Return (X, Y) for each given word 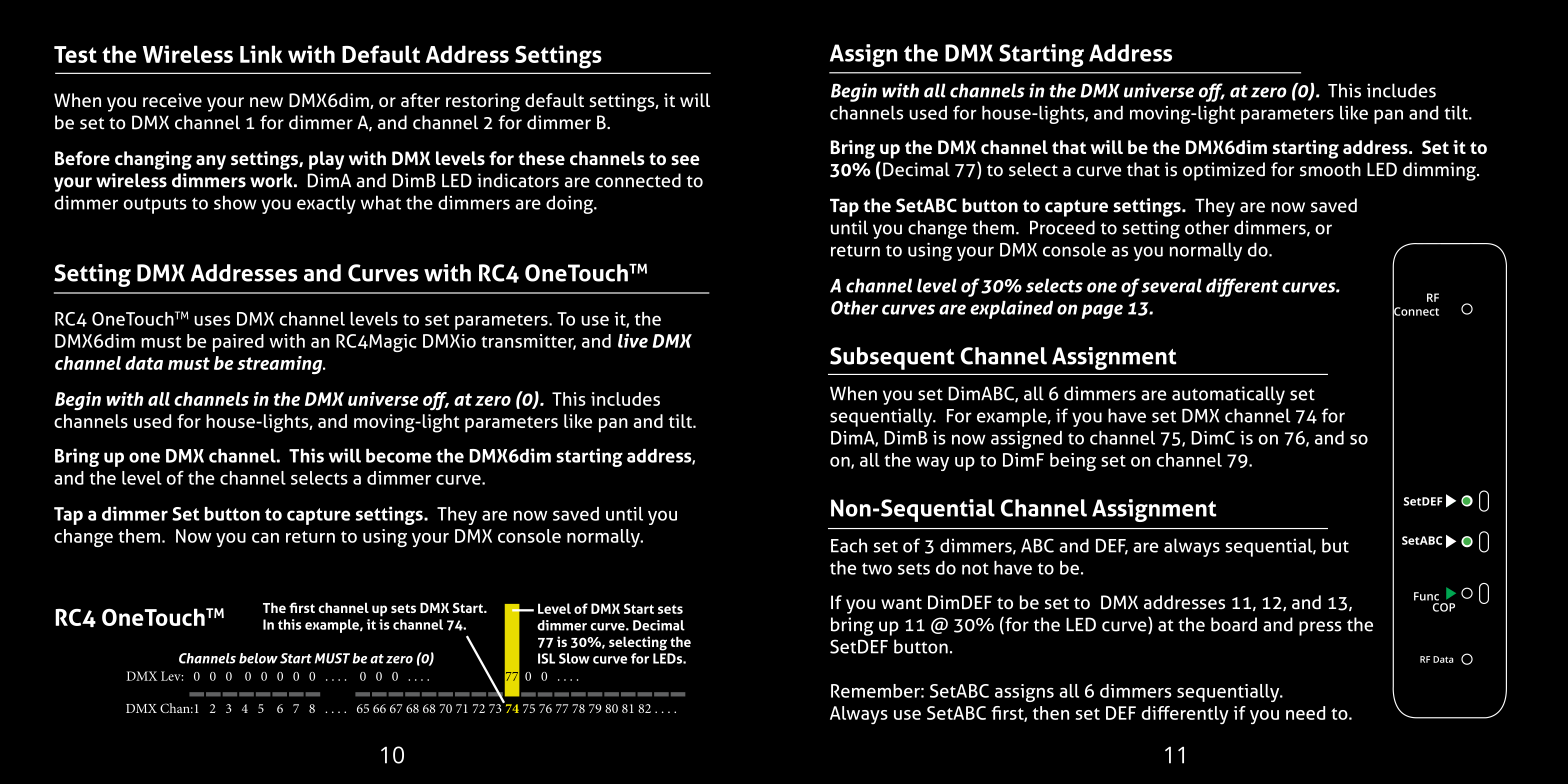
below (258, 658)
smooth (1330, 169)
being (1073, 462)
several (1171, 285)
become (399, 455)
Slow (574, 658)
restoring (483, 102)
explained (1011, 309)
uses (212, 320)
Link (261, 54)
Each (849, 545)
